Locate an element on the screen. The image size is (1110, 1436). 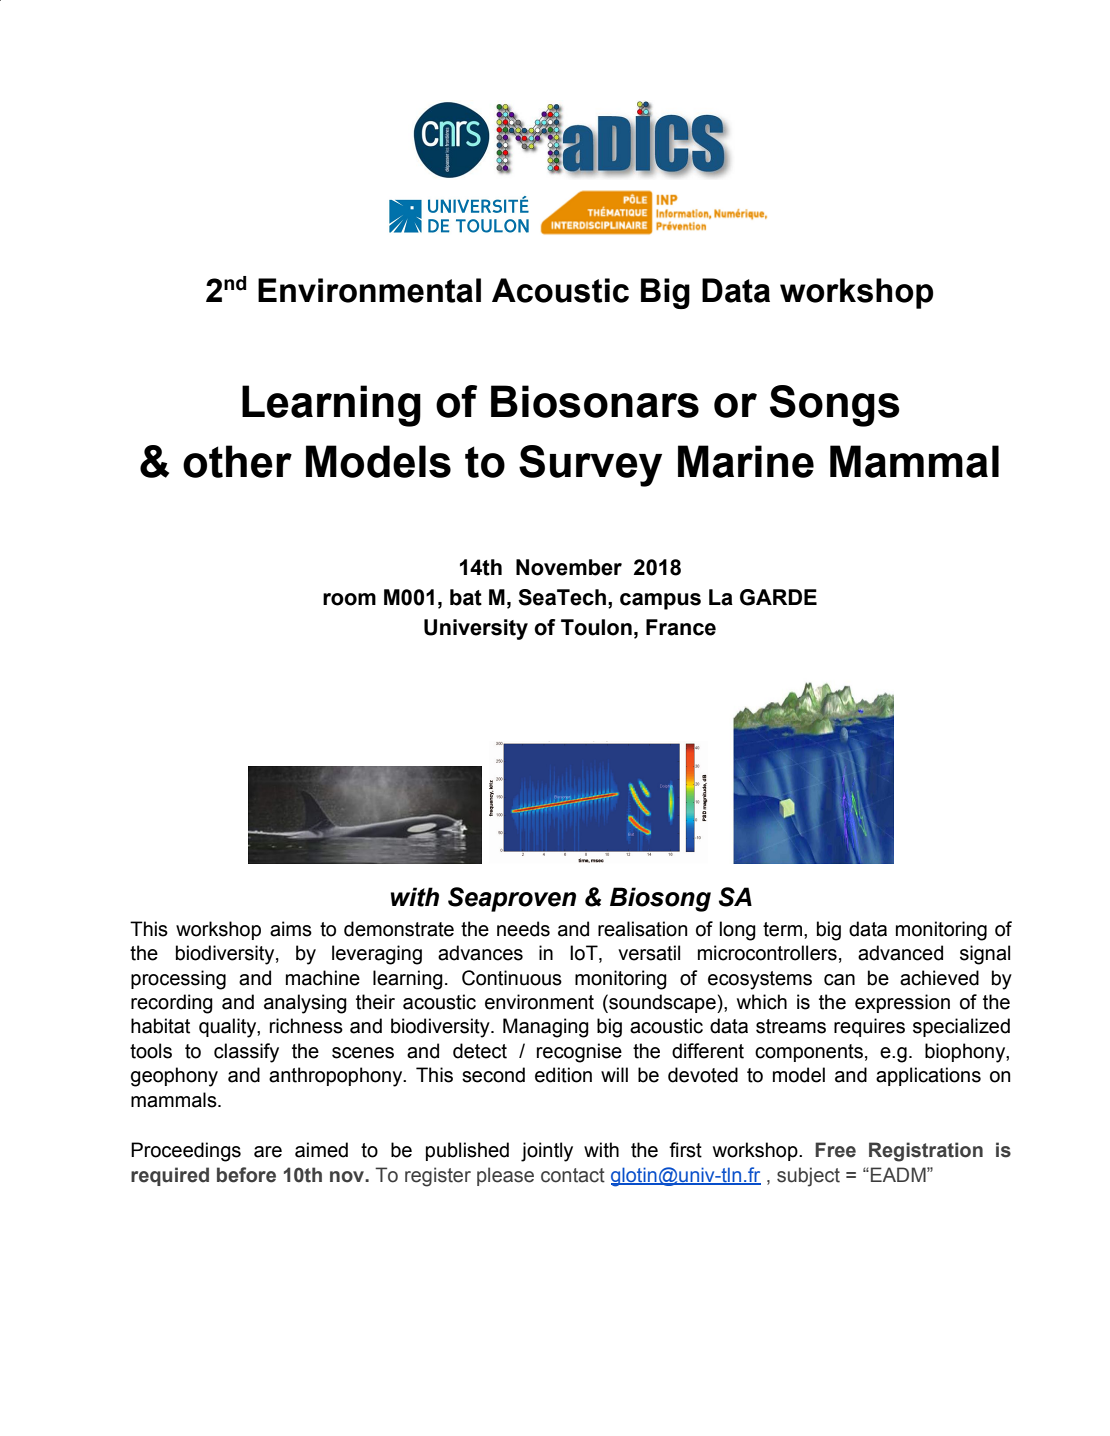
aims is located at coordinates (291, 929).
